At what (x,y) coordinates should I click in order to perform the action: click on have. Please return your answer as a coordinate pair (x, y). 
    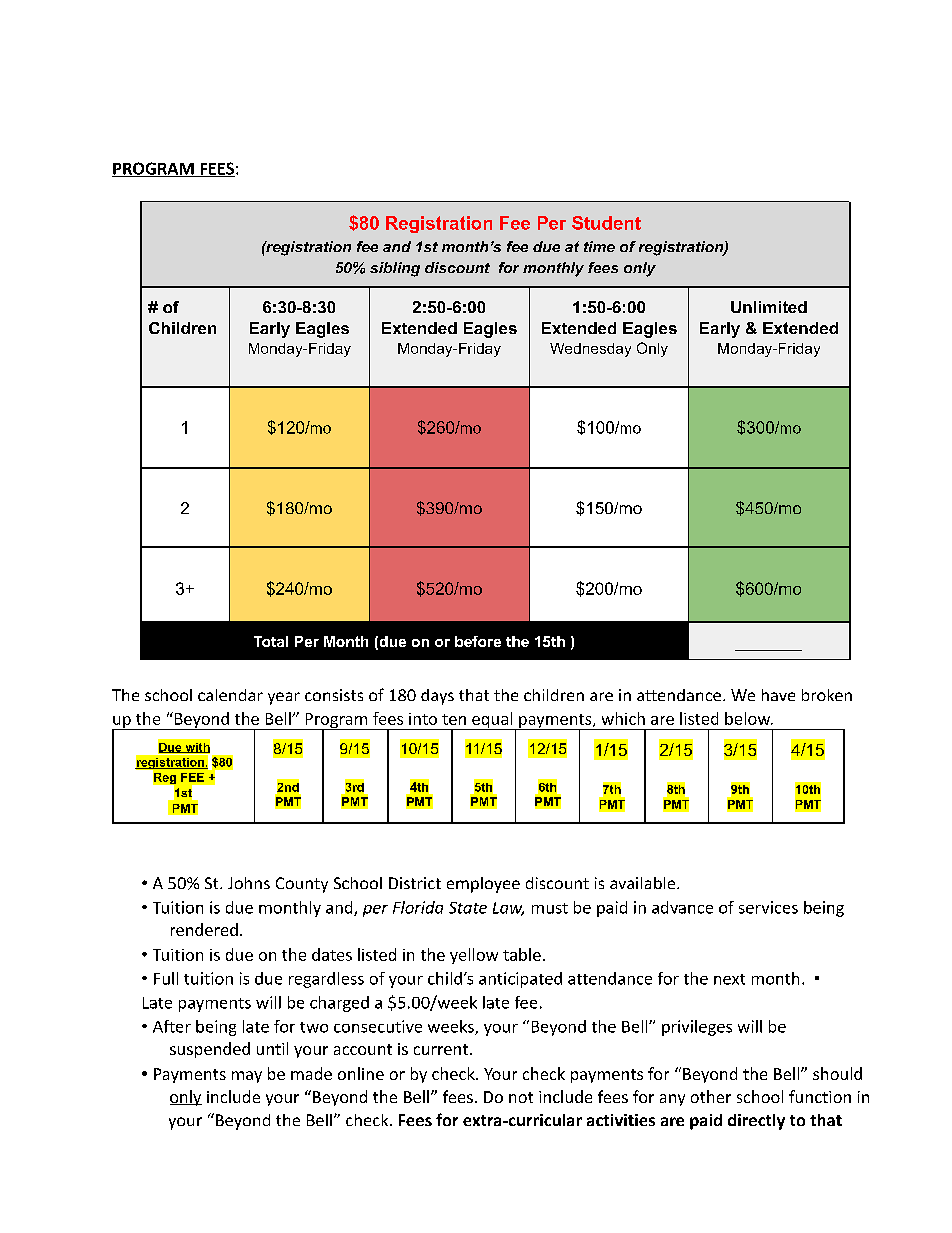
    Looking at the image, I should click on (778, 695).
